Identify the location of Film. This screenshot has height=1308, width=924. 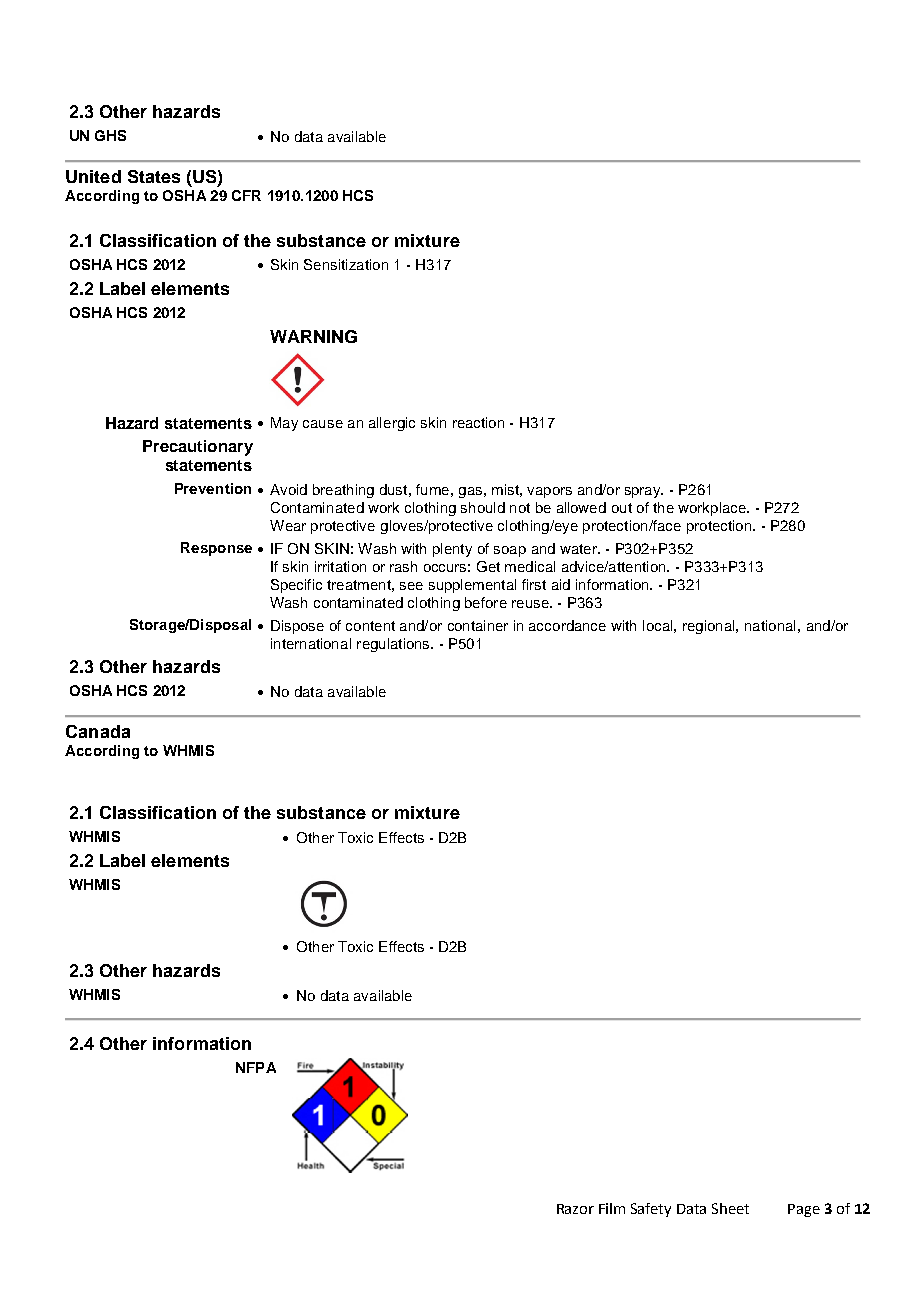
(612, 1208).
